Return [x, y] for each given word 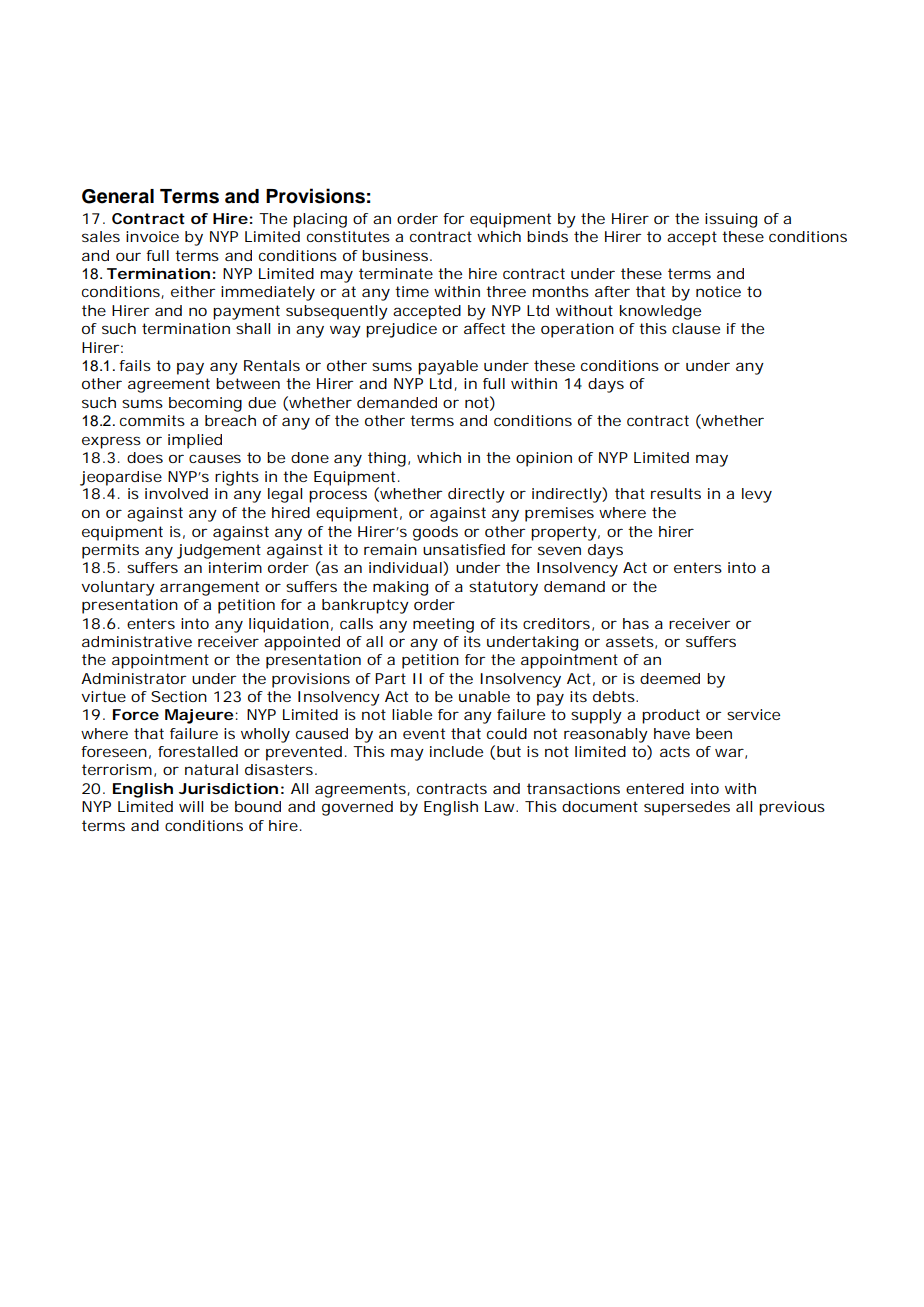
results [676, 493]
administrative [137, 641]
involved [176, 493]
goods [435, 533]
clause [696, 328]
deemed [670, 678]
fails [135, 365]
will [191, 806]
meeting [443, 625]
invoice [152, 236]
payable [448, 367]
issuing [731, 220]
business [396, 255]
